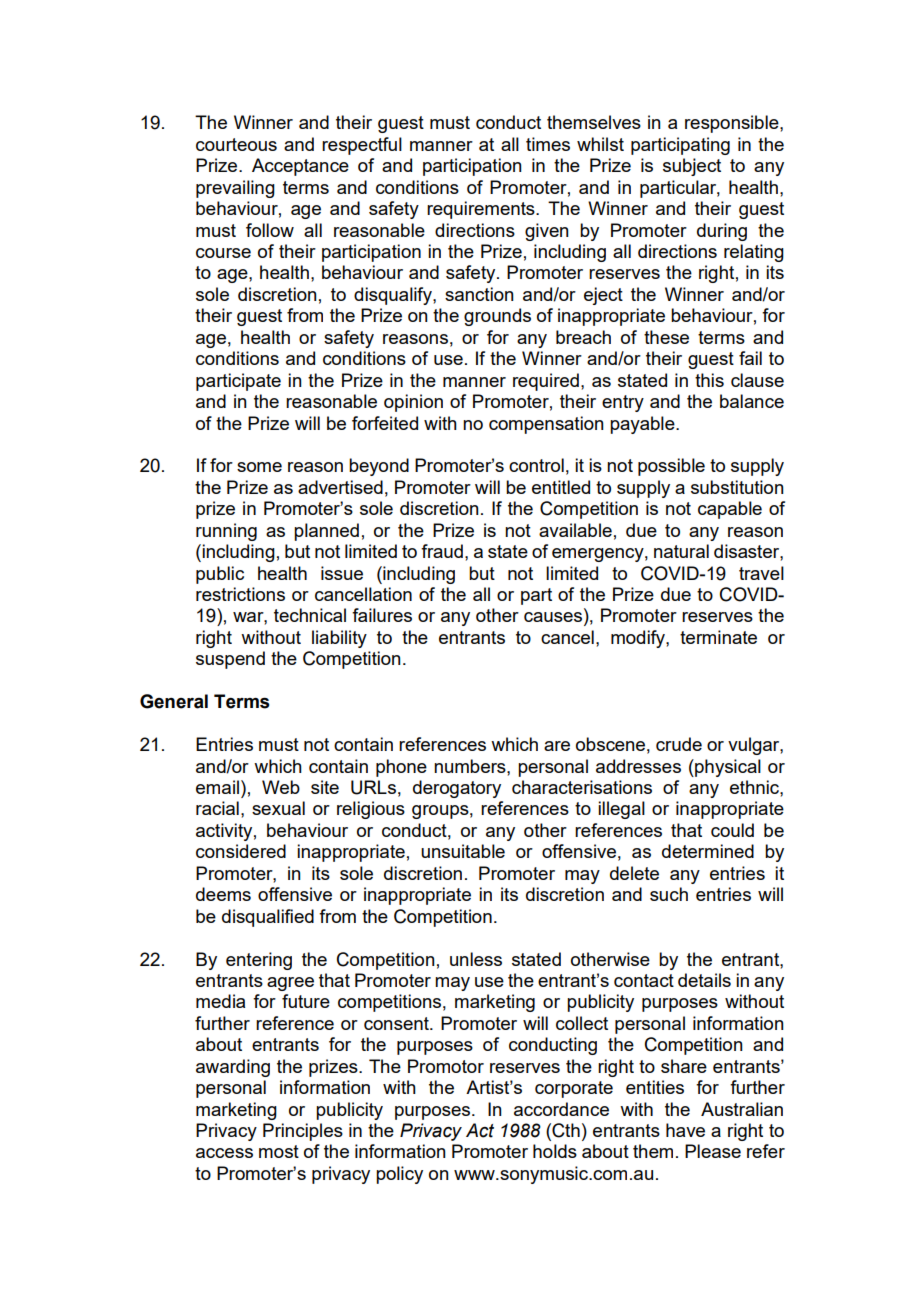 Image resolution: width=924 pixels, height=1308 pixels. I want to click on have, so click(685, 1130).
